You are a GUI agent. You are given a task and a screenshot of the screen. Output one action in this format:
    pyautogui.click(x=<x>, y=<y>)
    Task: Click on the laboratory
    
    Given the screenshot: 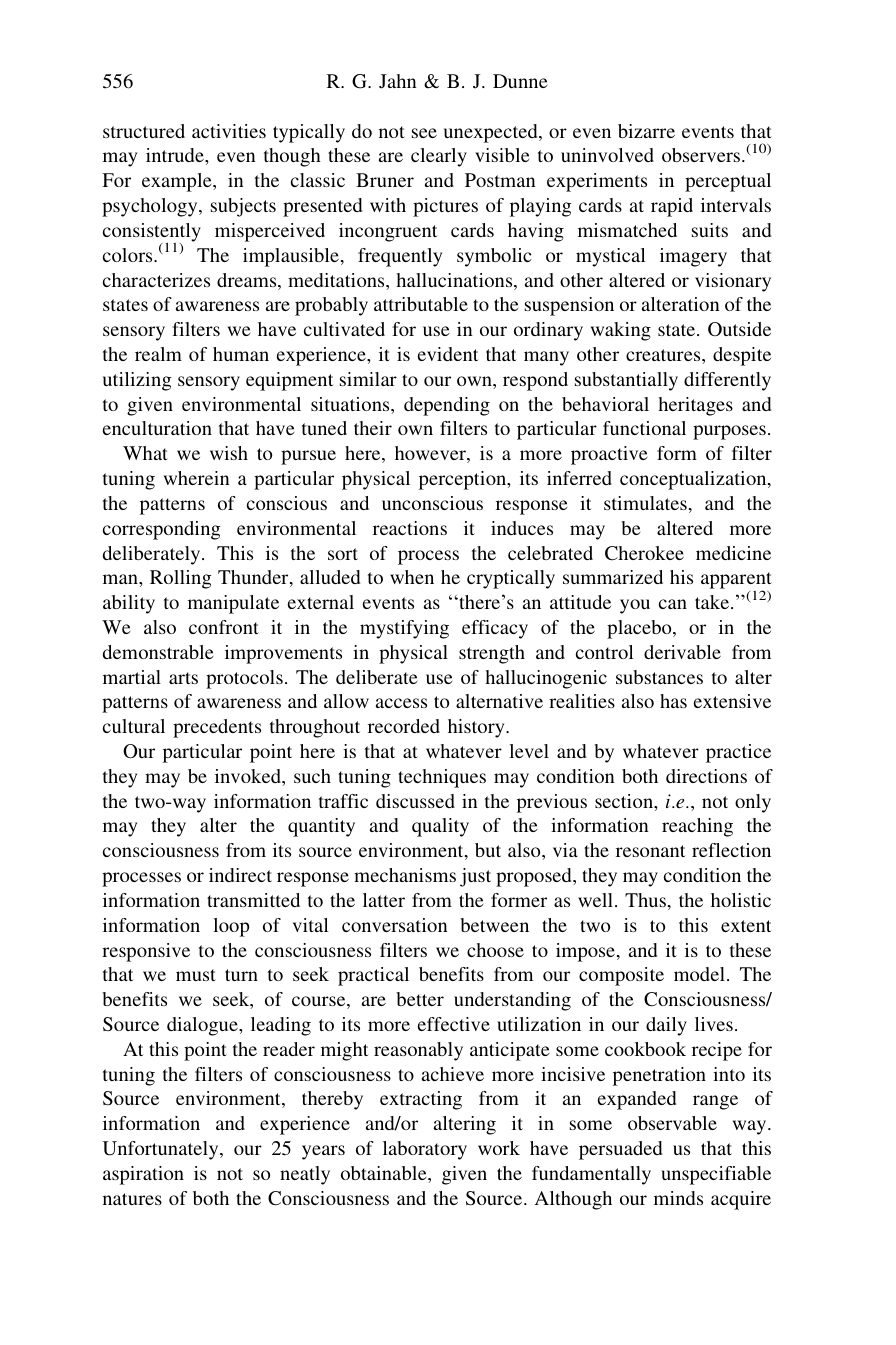 What is the action you would take?
    pyautogui.click(x=425, y=1150)
